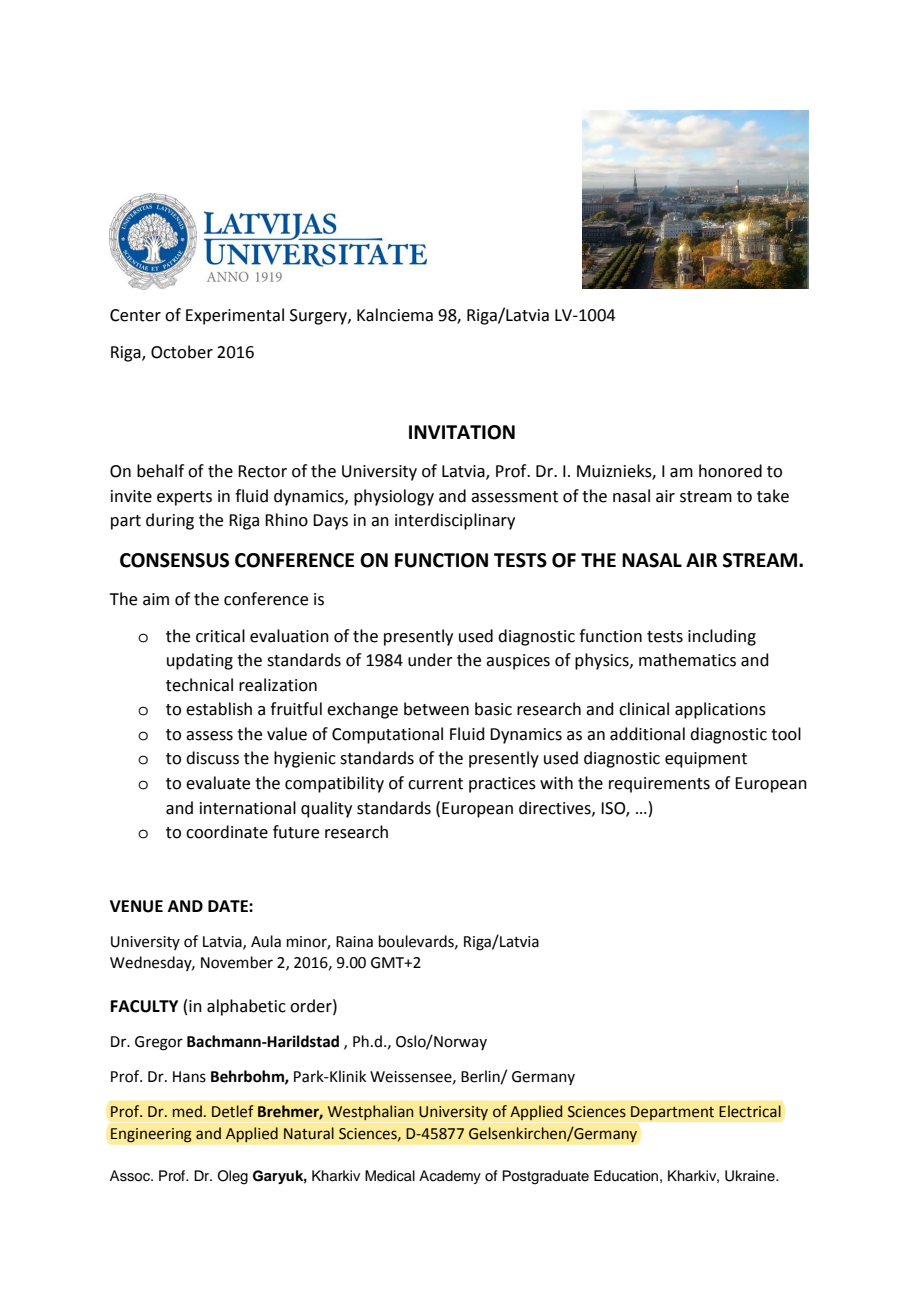 Image resolution: width=924 pixels, height=1308 pixels. Describe the element at coordinates (233, 1177) in the screenshot. I see `Oleg` at that location.
